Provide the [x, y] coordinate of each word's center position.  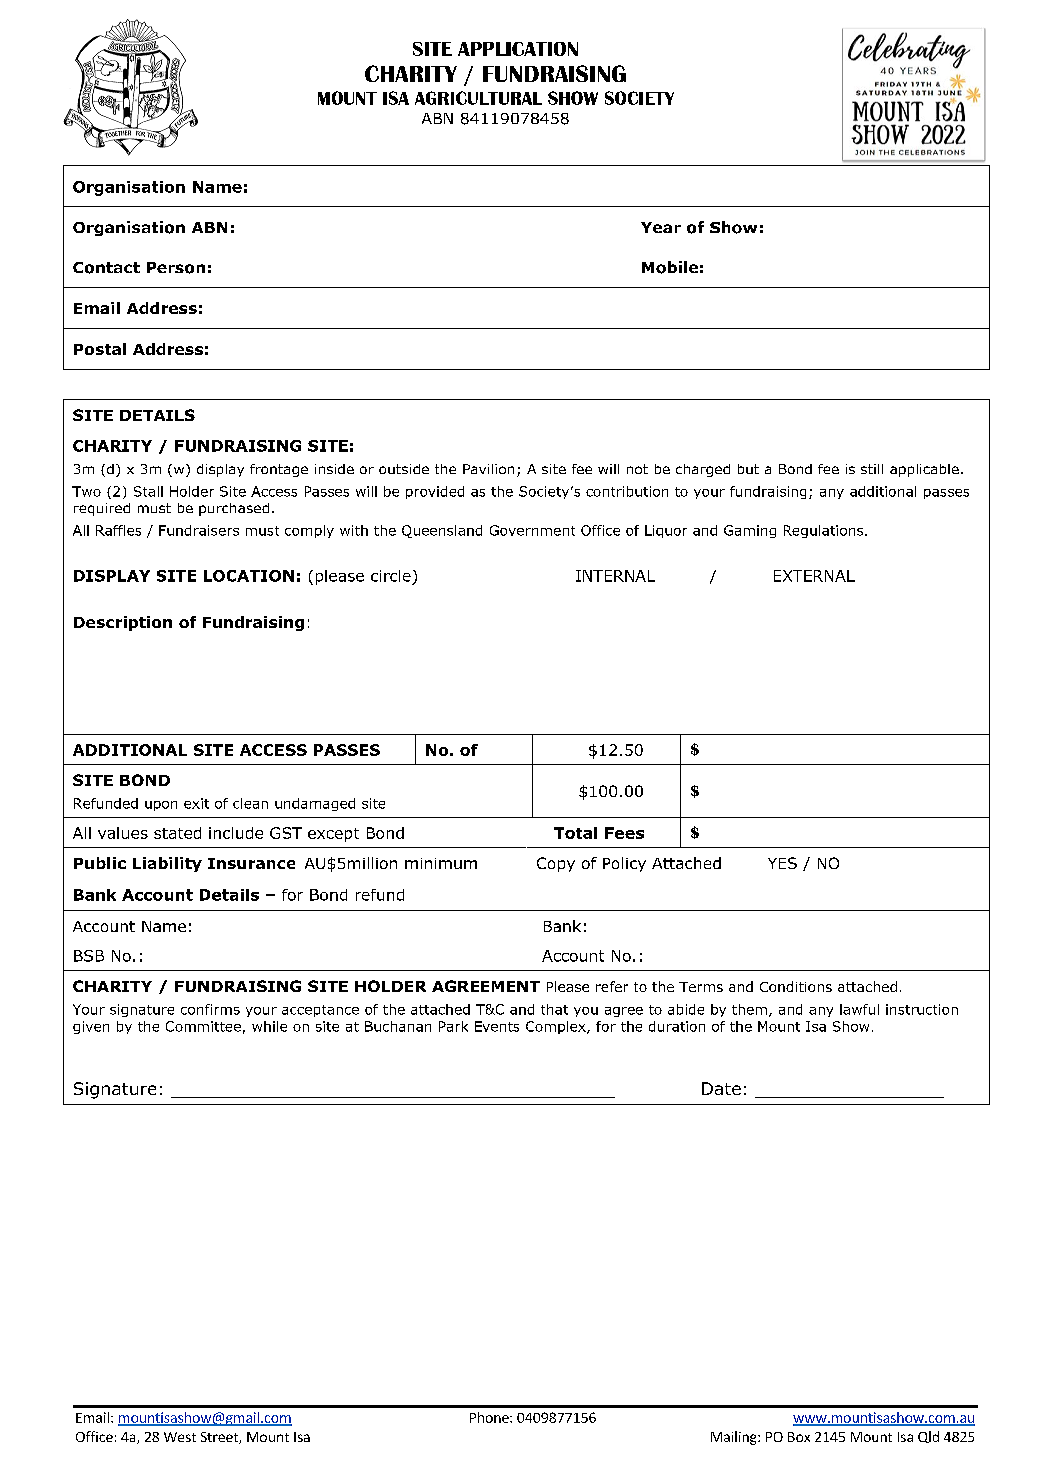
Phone [490, 1417]
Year [661, 227]
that [554, 1009]
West [180, 1437]
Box [799, 1437]
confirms [210, 1009]
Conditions [796, 986]
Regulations [825, 531]
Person [176, 268]
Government [532, 530]
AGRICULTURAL [478, 98]
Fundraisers [199, 530]
